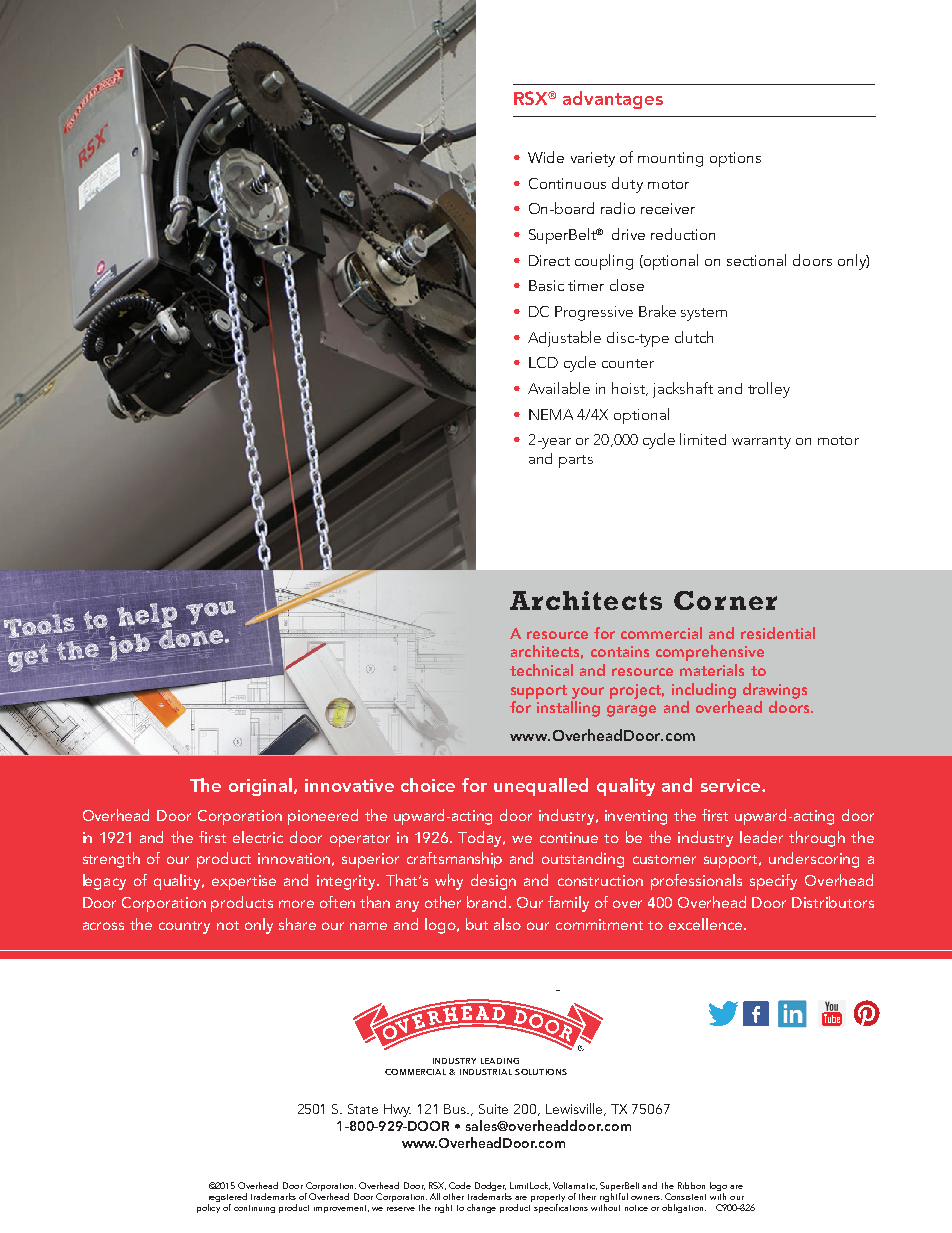  What do you see at coordinates (567, 183) in the screenshot?
I see `Continuous` at bounding box center [567, 183].
